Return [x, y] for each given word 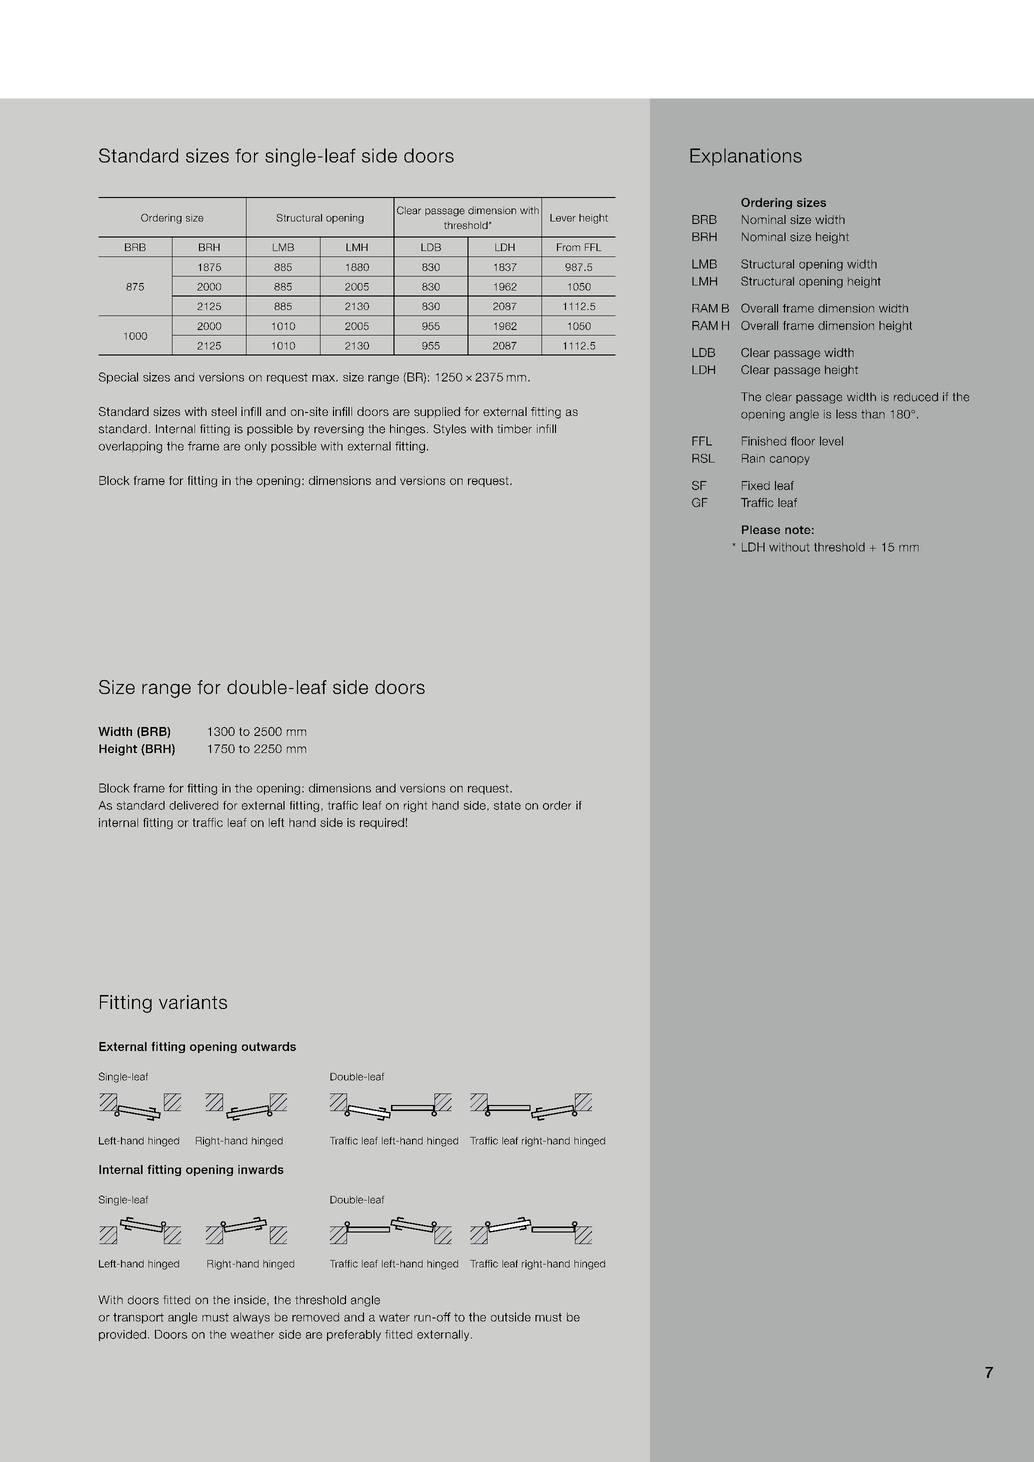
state [507, 805]
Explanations [746, 157]
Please [761, 529]
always [251, 1318]
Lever [563, 218]
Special [118, 378]
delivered [193, 805]
